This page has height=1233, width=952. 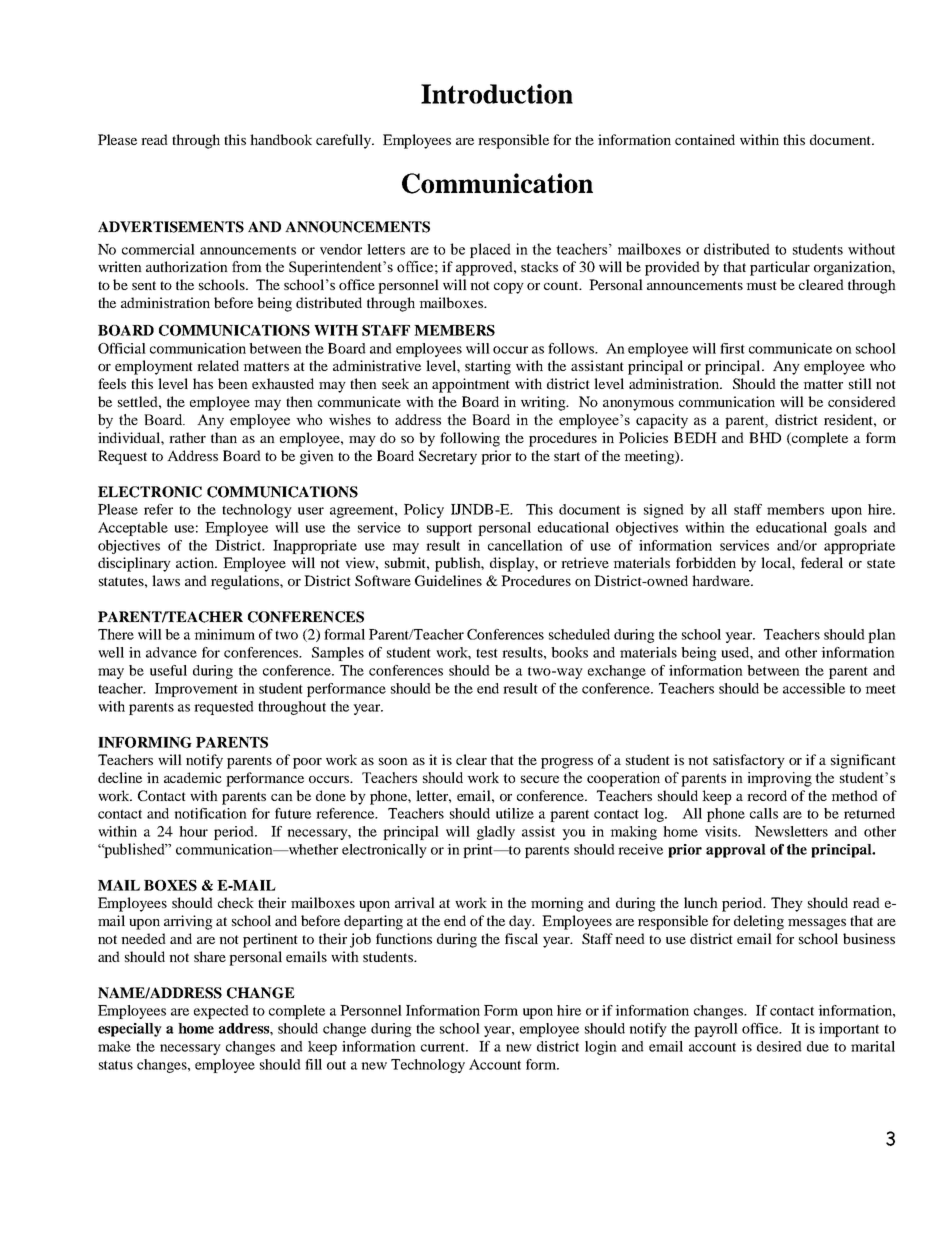 What do you see at coordinates (444, 1047) in the page?
I see `current` at bounding box center [444, 1047].
